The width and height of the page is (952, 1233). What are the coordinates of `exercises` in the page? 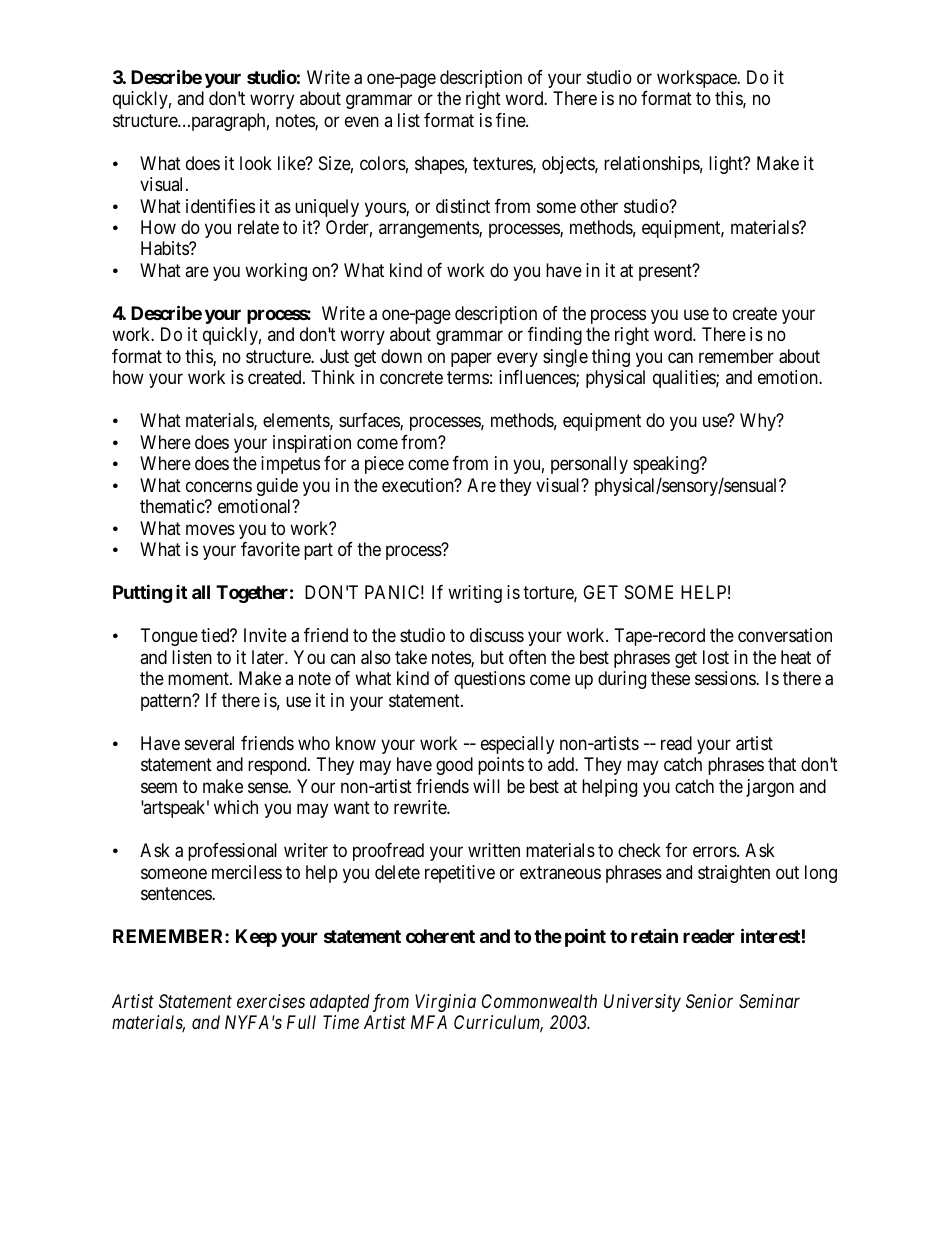 It's located at (271, 1001).
